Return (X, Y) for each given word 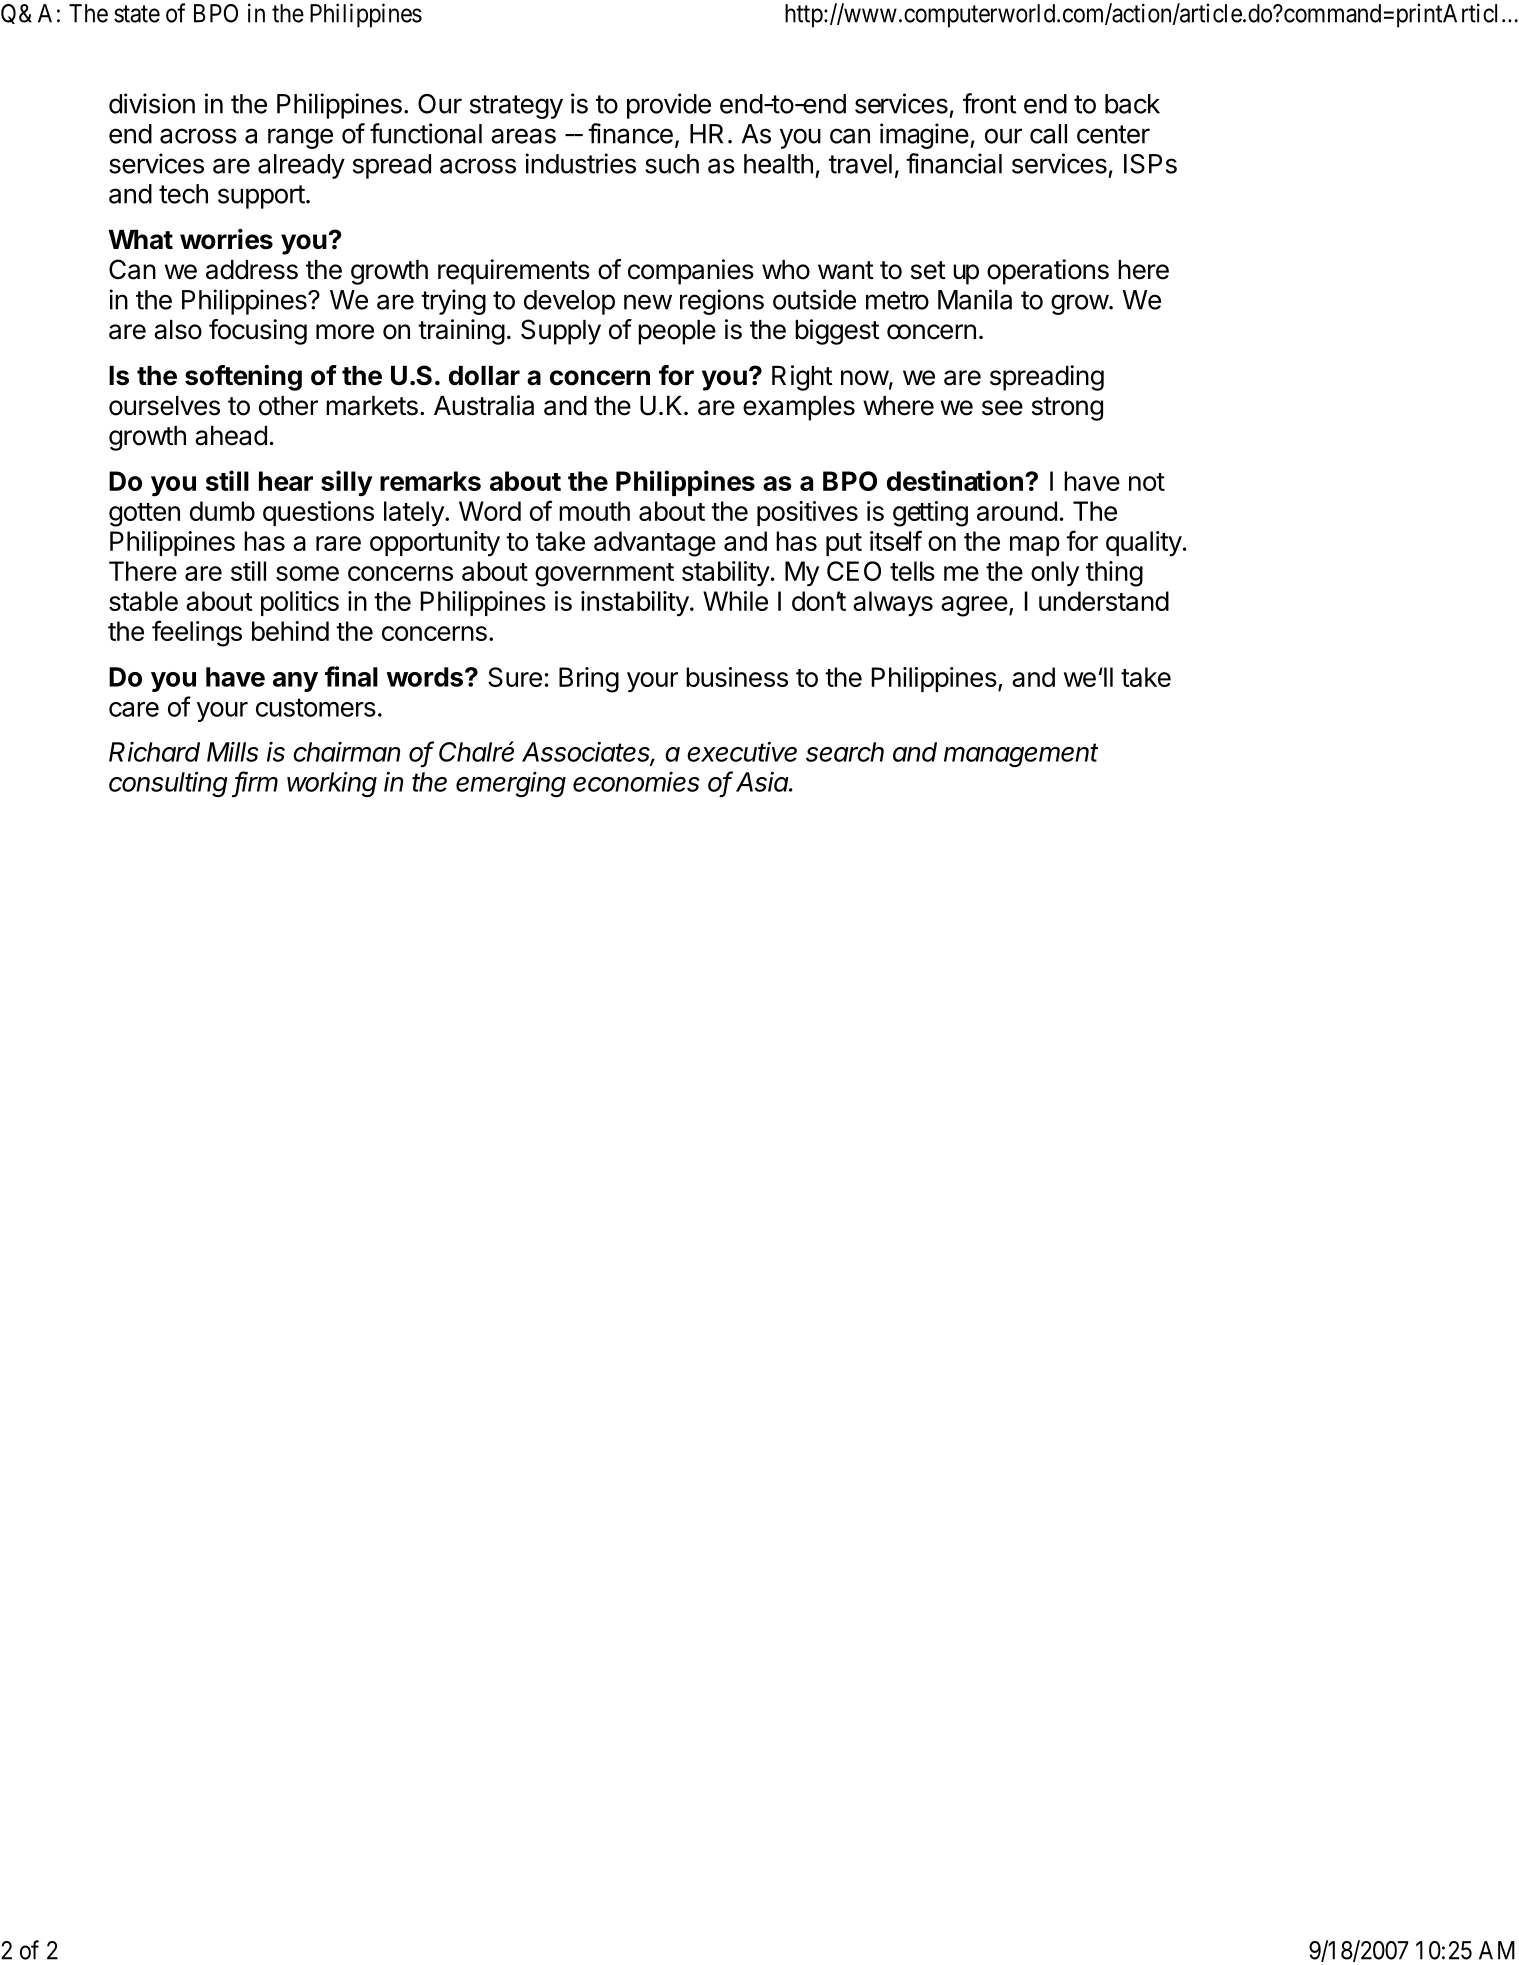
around (1017, 511)
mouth (594, 511)
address (252, 270)
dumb (222, 511)
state (137, 14)
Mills (233, 752)
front (989, 103)
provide (669, 106)
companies (691, 272)
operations (1048, 272)
